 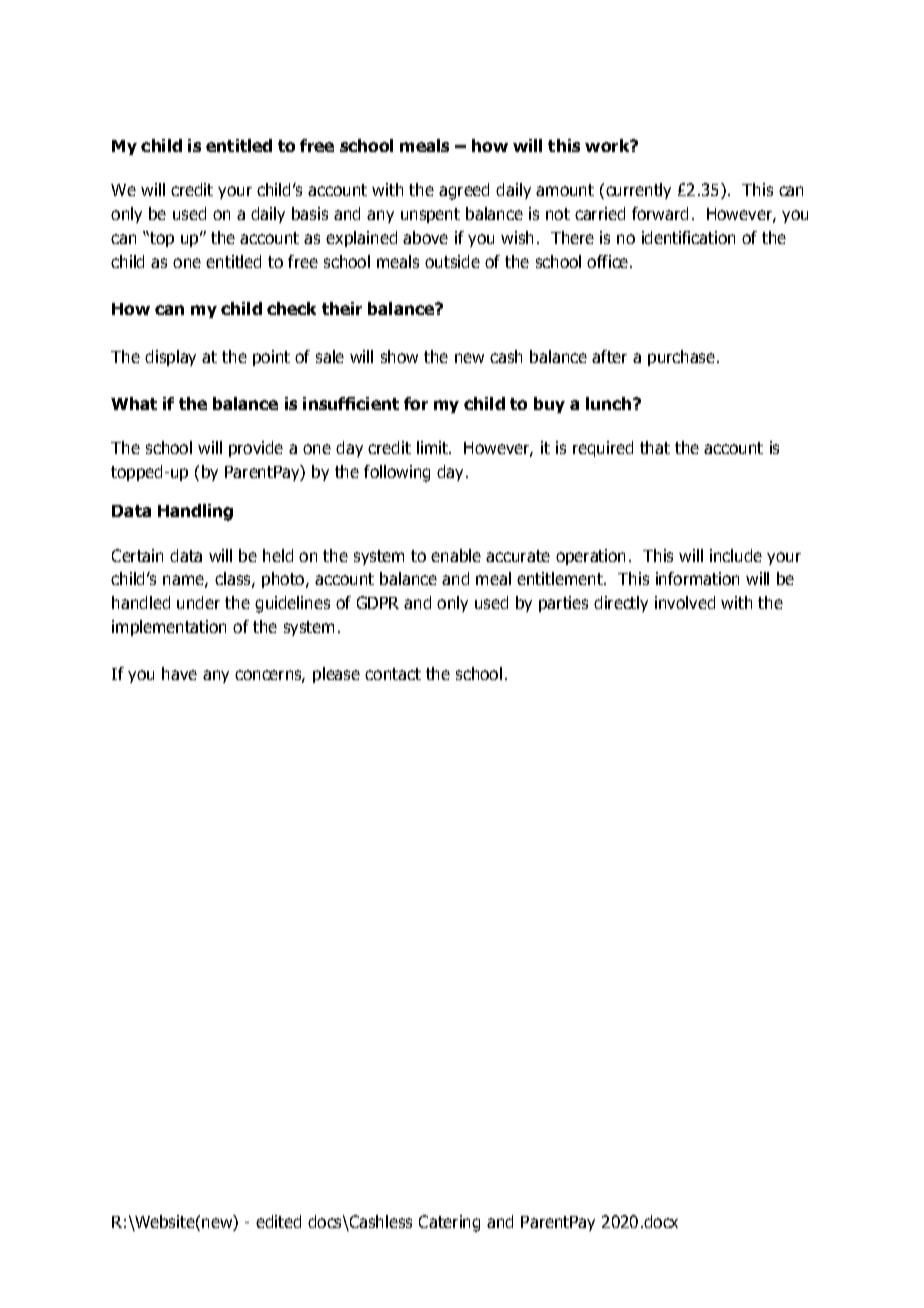 I want to click on Catering, so click(x=449, y=1223).
